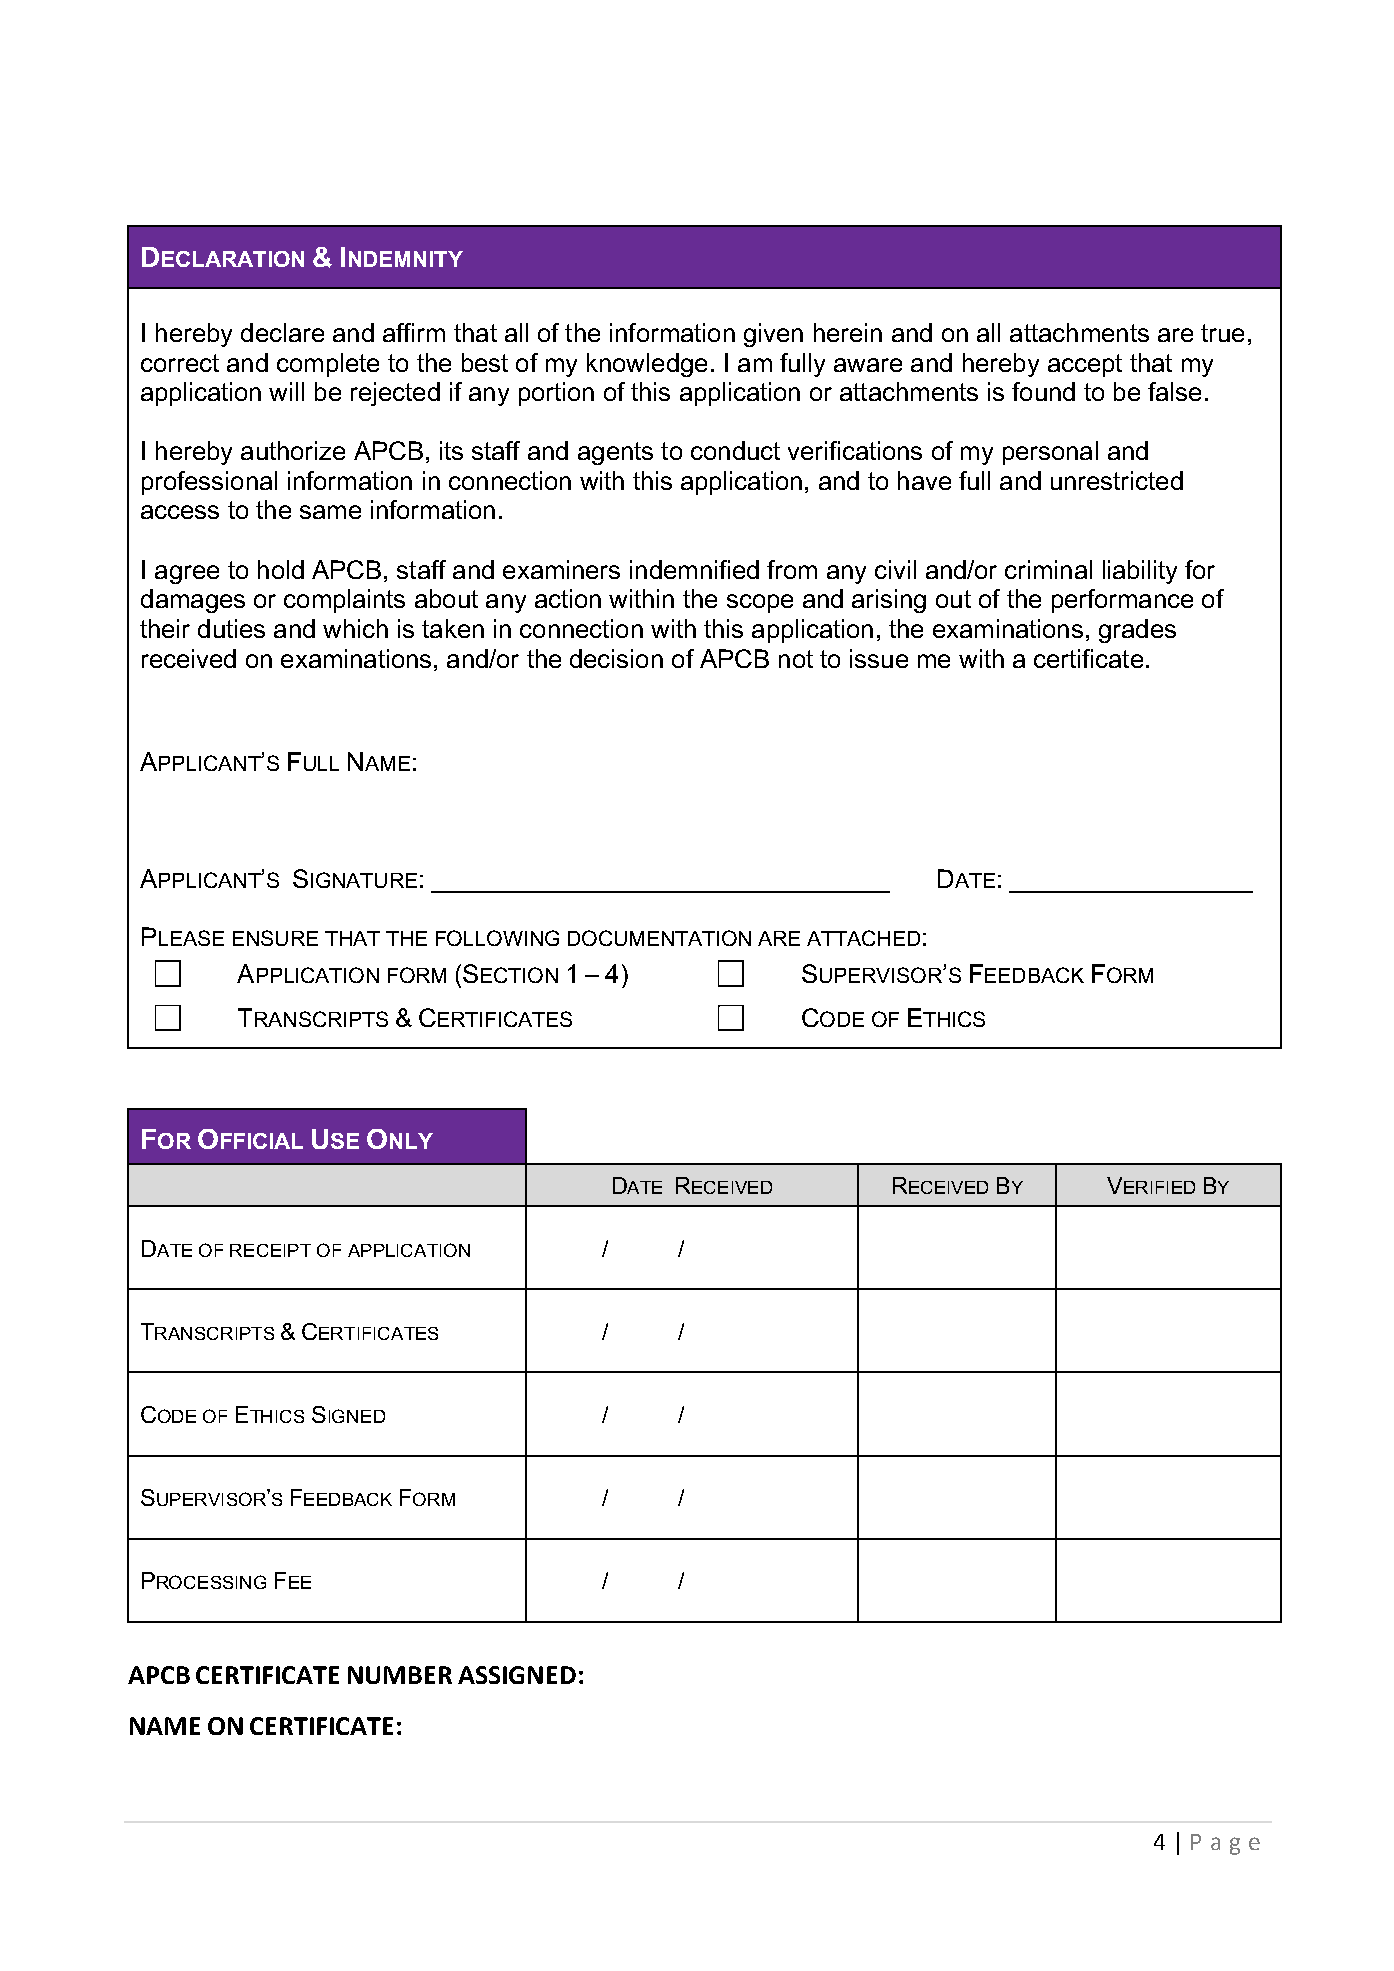  Describe the element at coordinates (275, 938) in the screenshot. I see `ENSURE` at that location.
